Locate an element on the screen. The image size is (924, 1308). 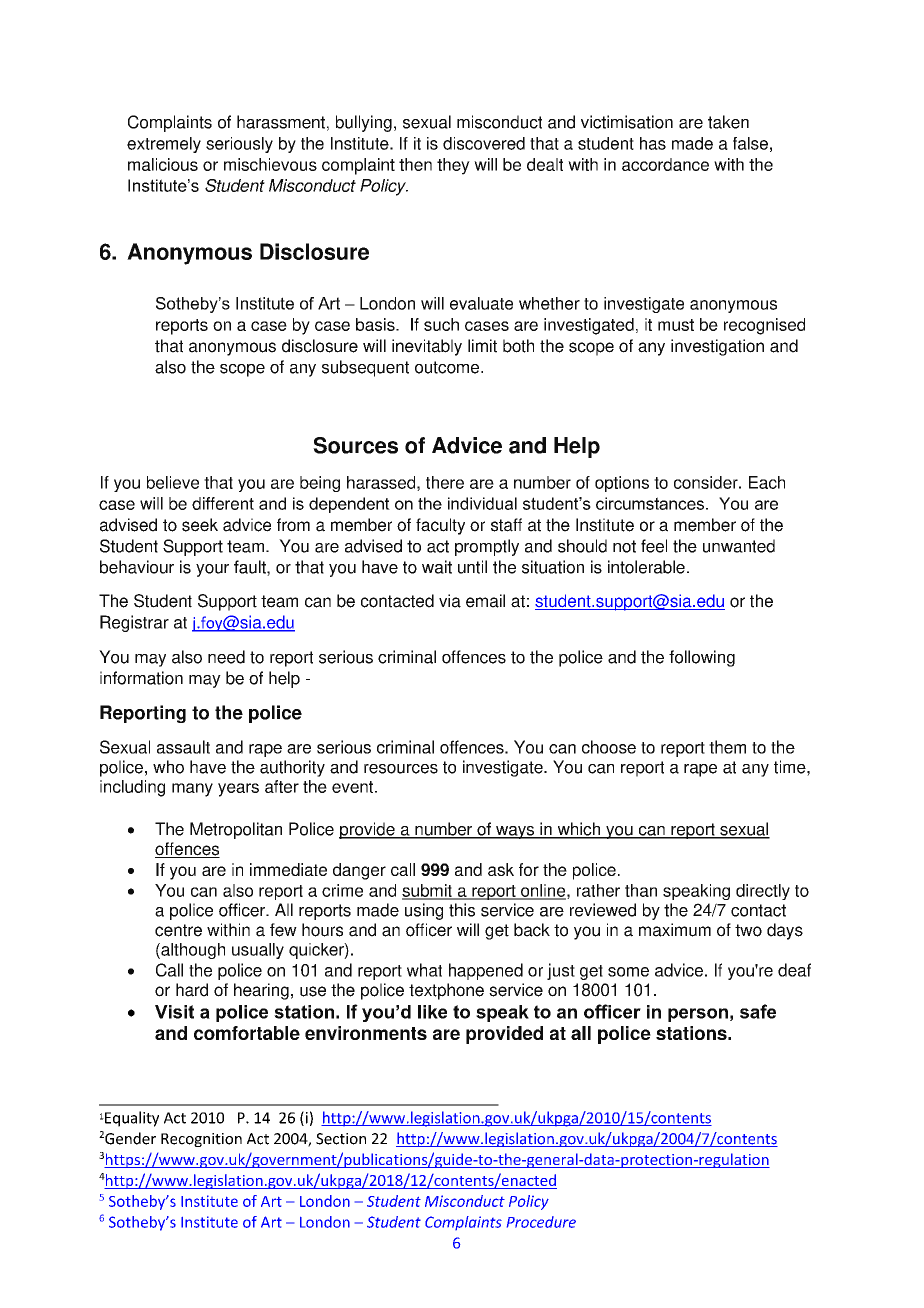
ask is located at coordinates (501, 869).
